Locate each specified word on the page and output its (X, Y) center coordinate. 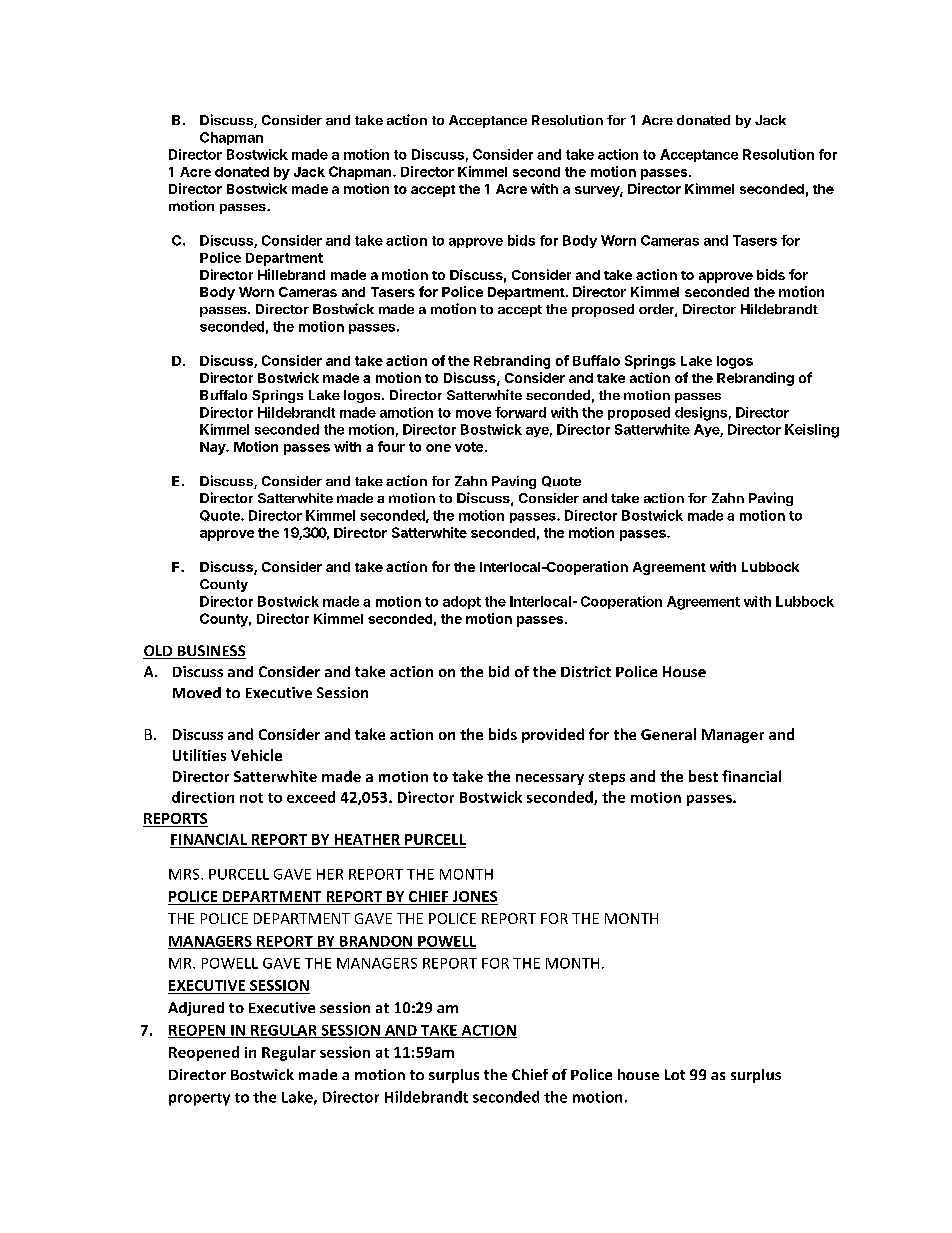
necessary (550, 779)
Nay (213, 448)
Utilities (199, 755)
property (199, 1099)
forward (520, 412)
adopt (462, 602)
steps (607, 778)
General (668, 734)
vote (469, 447)
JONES (475, 896)
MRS (185, 874)
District (586, 671)
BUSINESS (210, 652)
